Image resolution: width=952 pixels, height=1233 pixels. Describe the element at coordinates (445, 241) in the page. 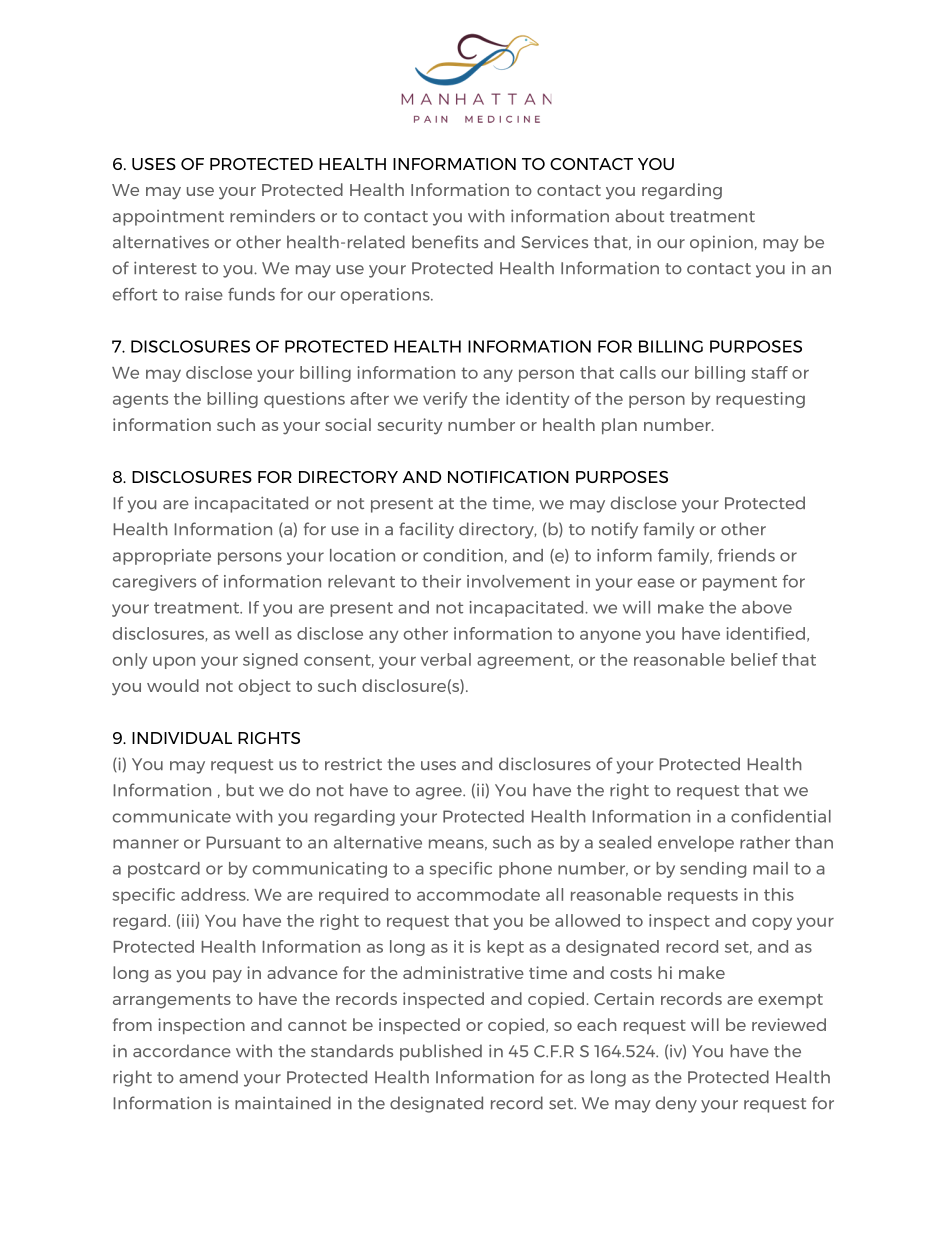

I see `benefits` at that location.
